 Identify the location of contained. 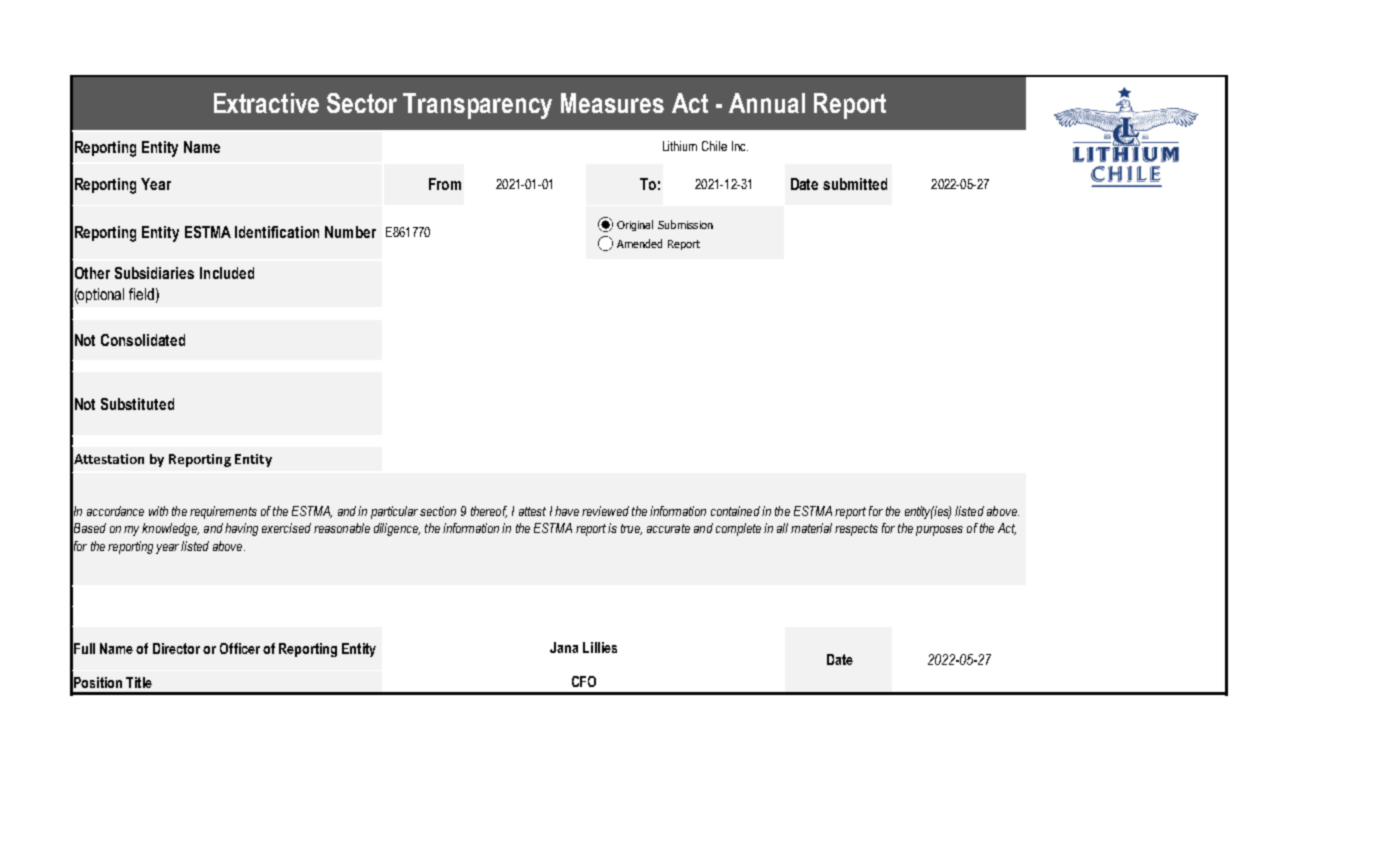
(735, 511).
